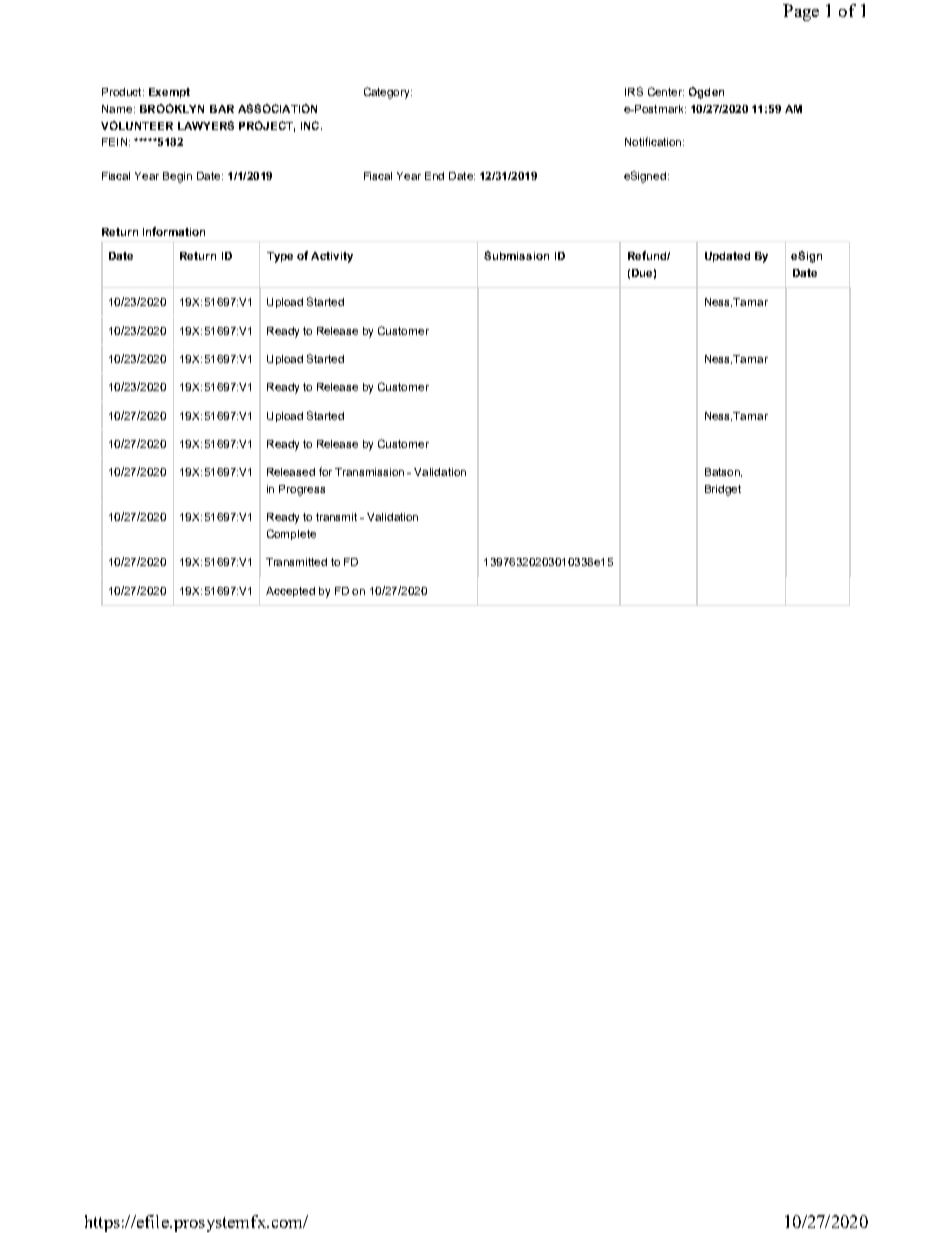  What do you see at coordinates (723, 490) in the screenshot?
I see `Bridget` at bounding box center [723, 490].
